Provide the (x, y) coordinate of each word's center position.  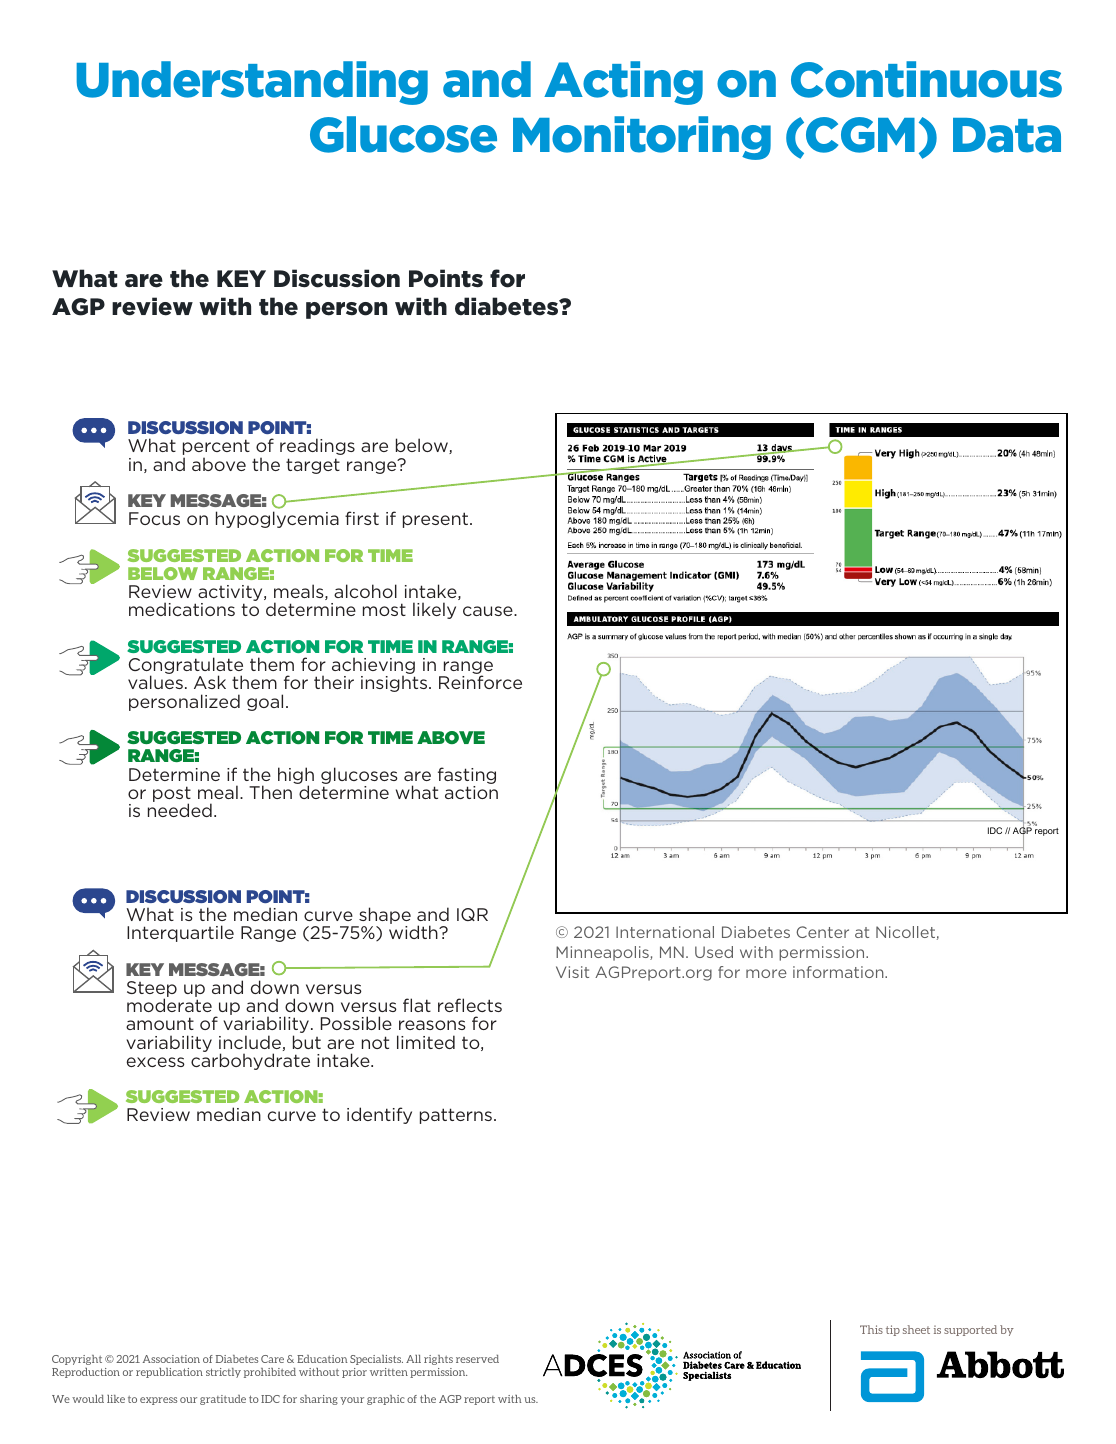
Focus (154, 518)
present (435, 520)
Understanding (252, 83)
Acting (623, 83)
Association (171, 1359)
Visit (572, 972)
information (839, 972)
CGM (860, 135)
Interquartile (180, 933)
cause (489, 611)
